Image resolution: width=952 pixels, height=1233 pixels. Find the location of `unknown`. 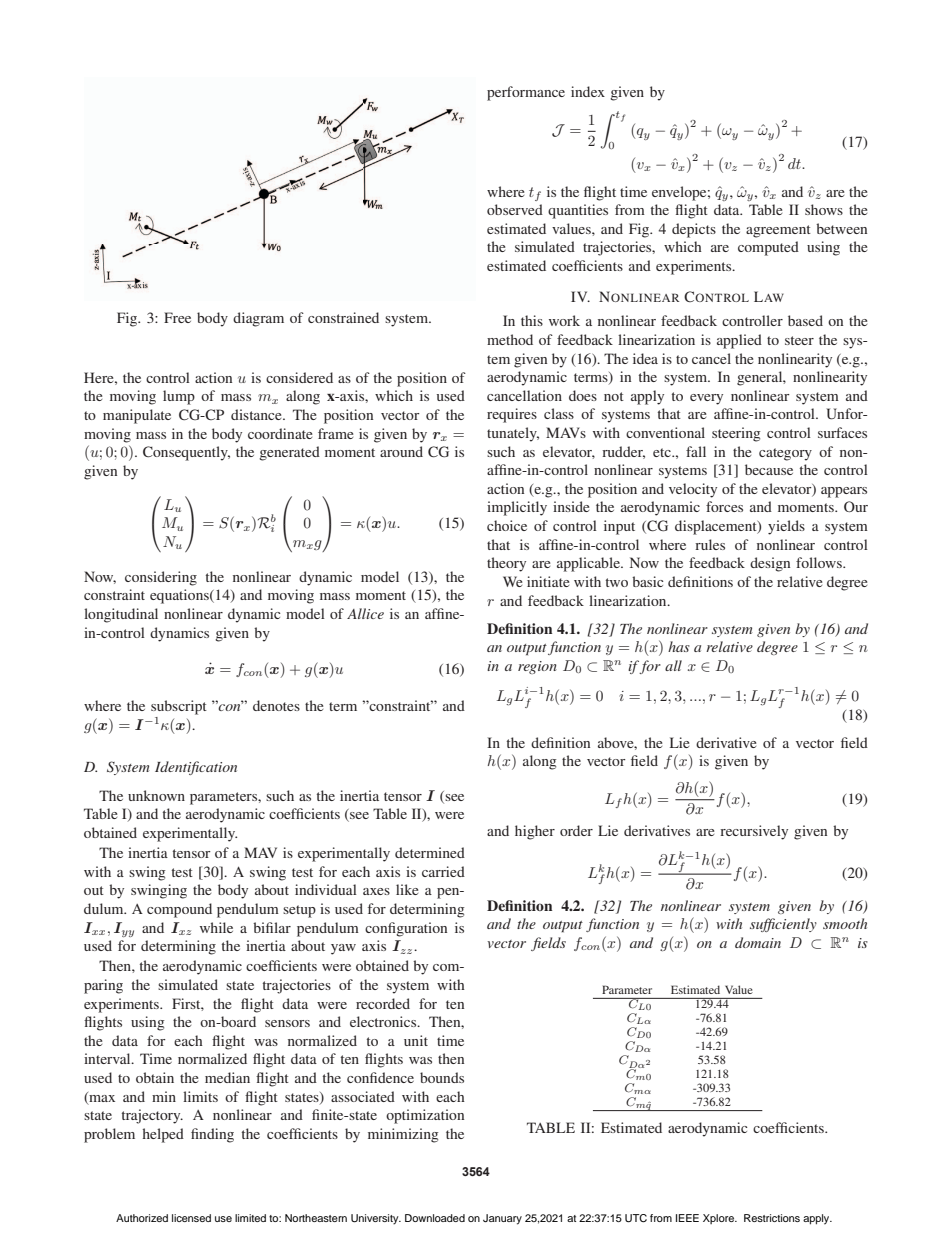

unknown is located at coordinates (156, 795).
